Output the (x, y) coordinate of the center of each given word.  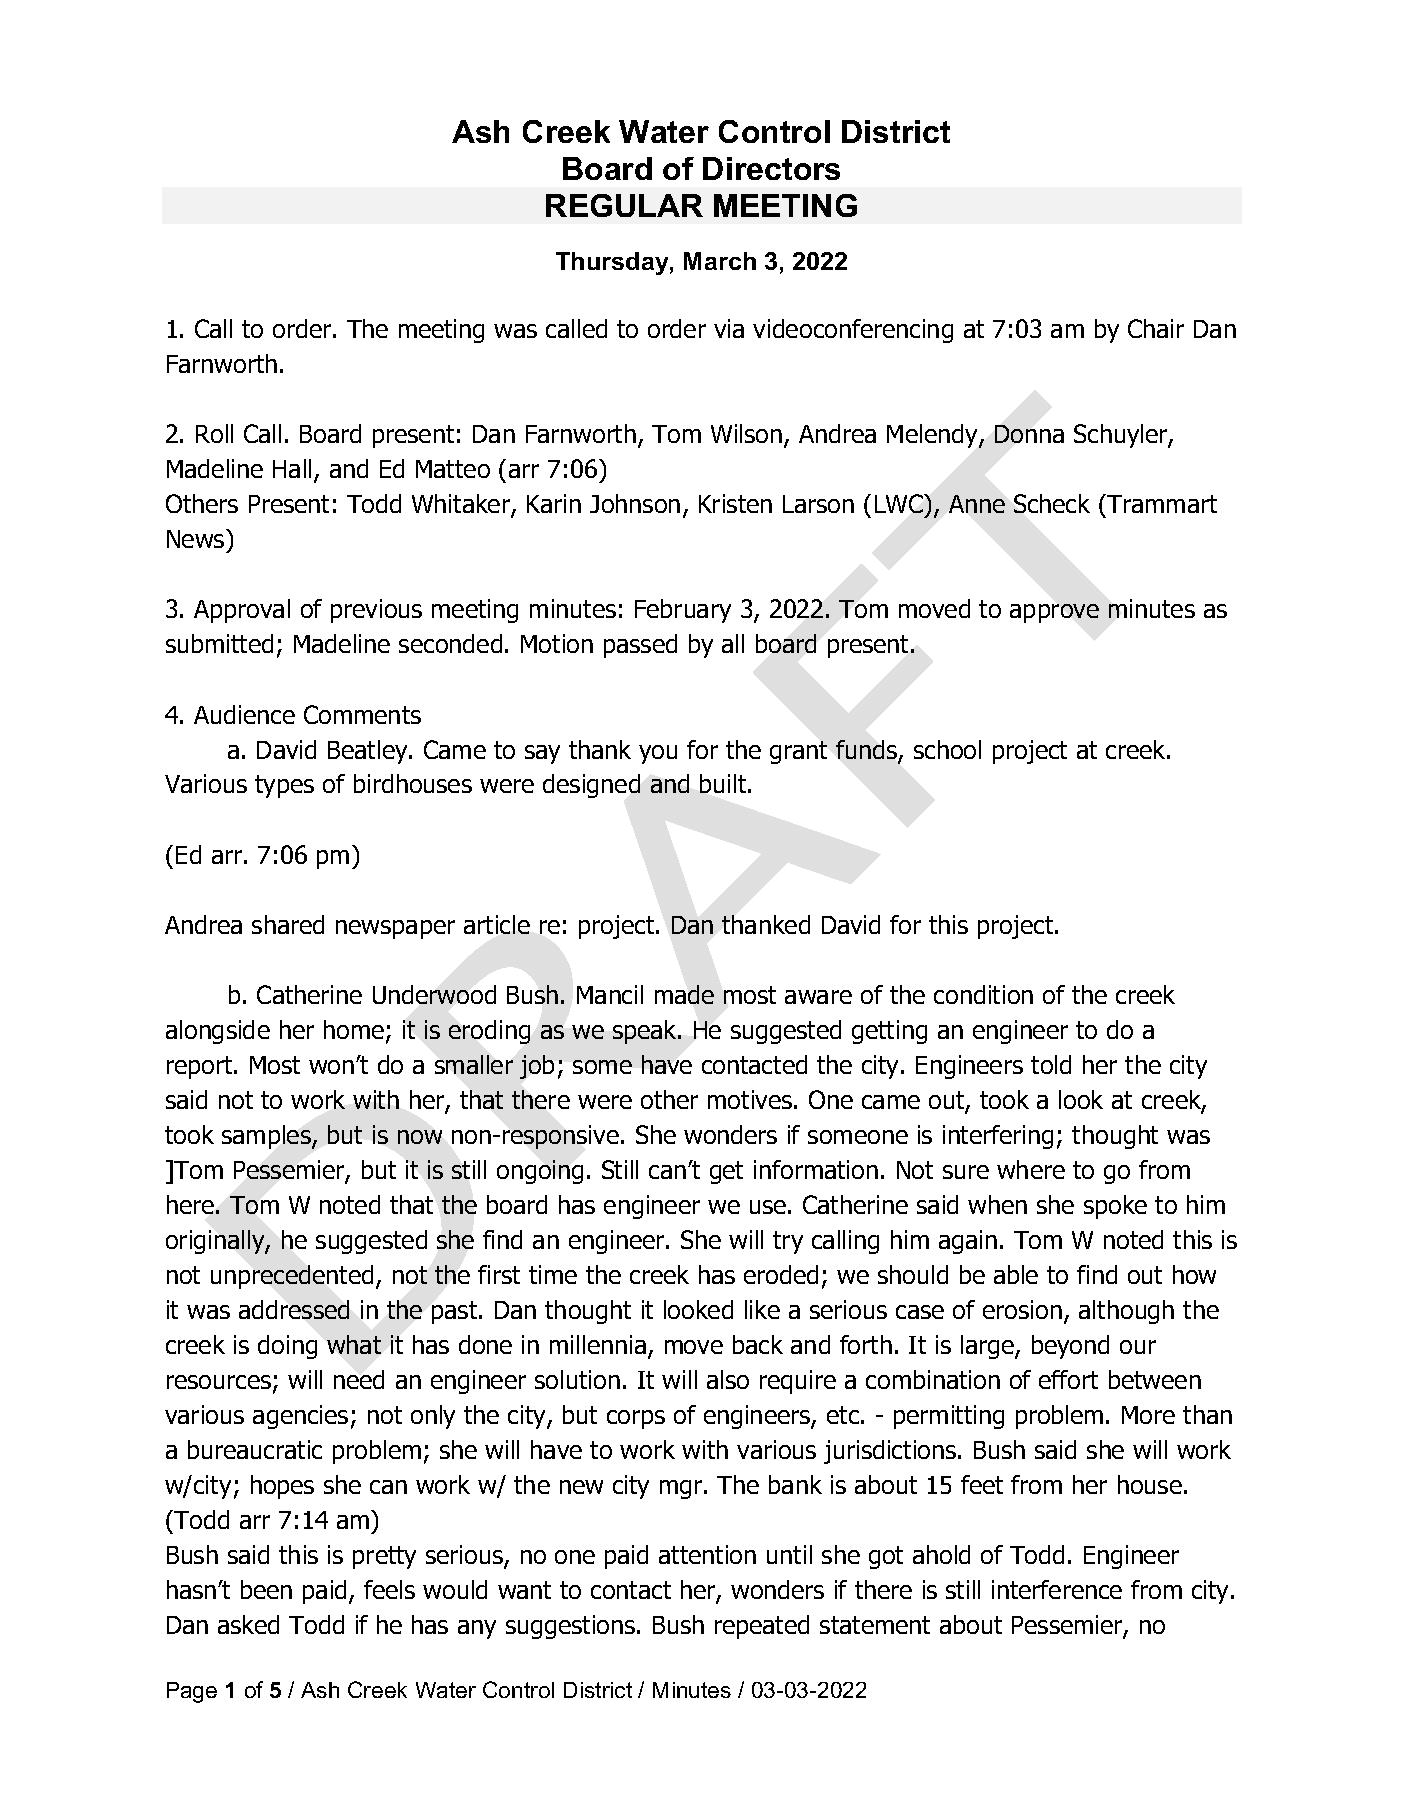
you (658, 754)
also (728, 1379)
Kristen (735, 503)
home (355, 1031)
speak (646, 1032)
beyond (1070, 1347)
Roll (214, 433)
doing (287, 1347)
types (284, 786)
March (720, 261)
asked (248, 1624)
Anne (977, 504)
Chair (1156, 328)
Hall (292, 468)
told (1051, 1064)
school (947, 749)
